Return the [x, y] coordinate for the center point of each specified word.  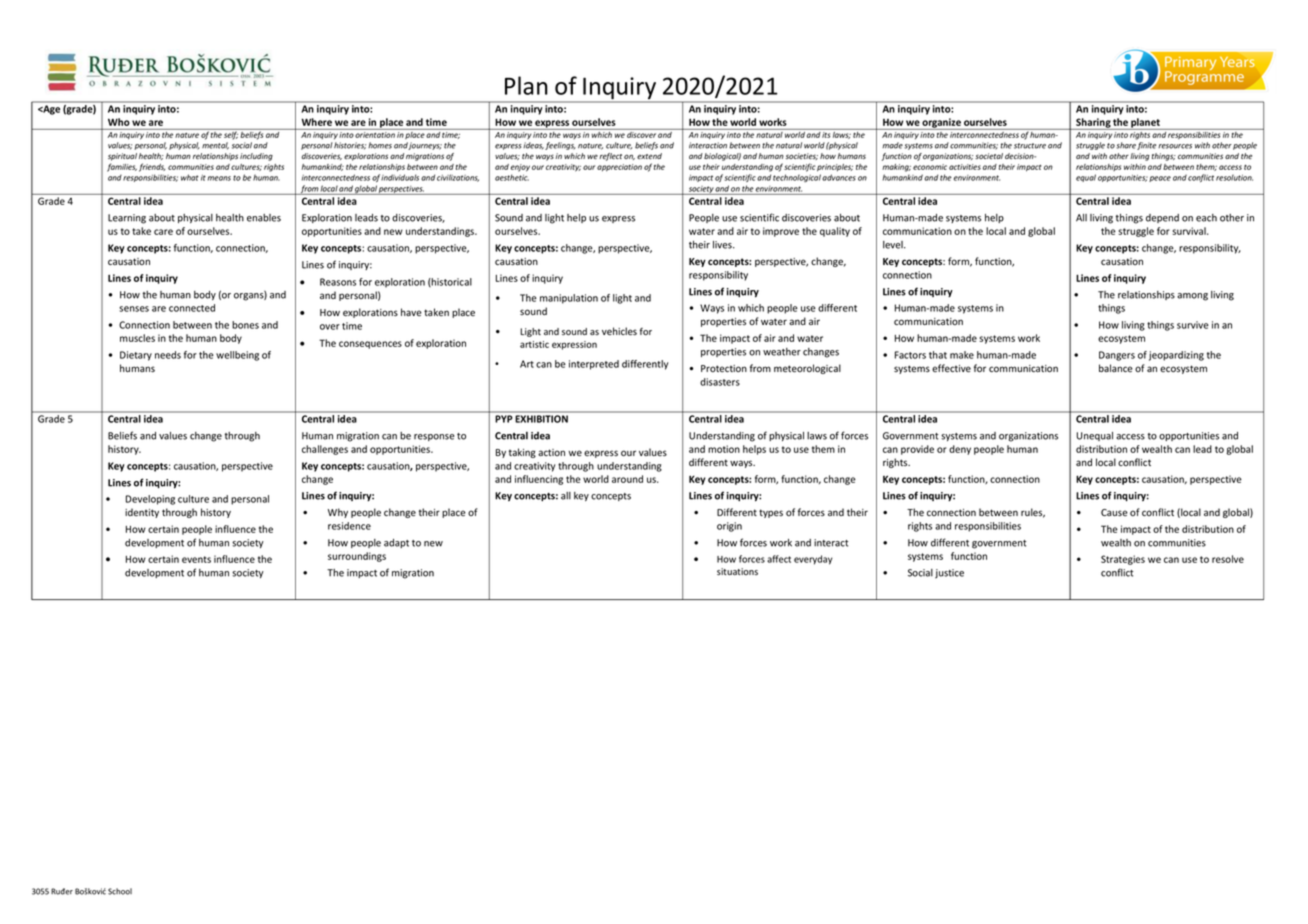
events [196, 559]
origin [729, 527]
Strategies [1123, 560]
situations [737, 571]
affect [779, 559]
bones [245, 325]
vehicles [619, 331]
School [120, 891]
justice [949, 574]
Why [338, 513]
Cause [1114, 512]
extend [649, 156]
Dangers [1117, 356]
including [256, 157]
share [1126, 145]
